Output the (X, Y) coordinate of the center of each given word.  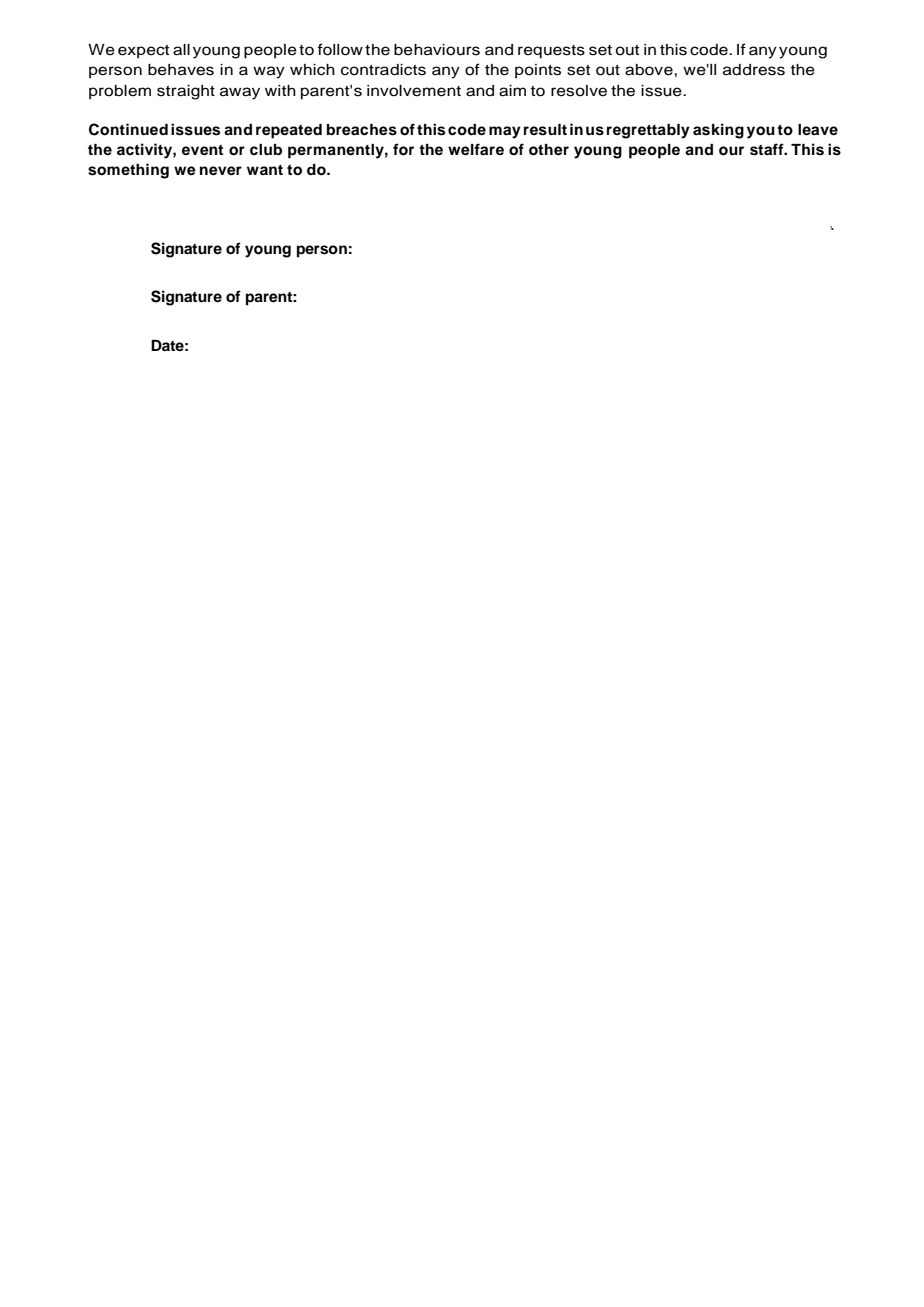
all (181, 50)
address (754, 70)
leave (818, 129)
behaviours (437, 50)
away (240, 93)
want (265, 170)
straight (186, 92)
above (650, 70)
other (549, 150)
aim (512, 91)
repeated (289, 131)
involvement (414, 91)
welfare (476, 149)
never (221, 171)
